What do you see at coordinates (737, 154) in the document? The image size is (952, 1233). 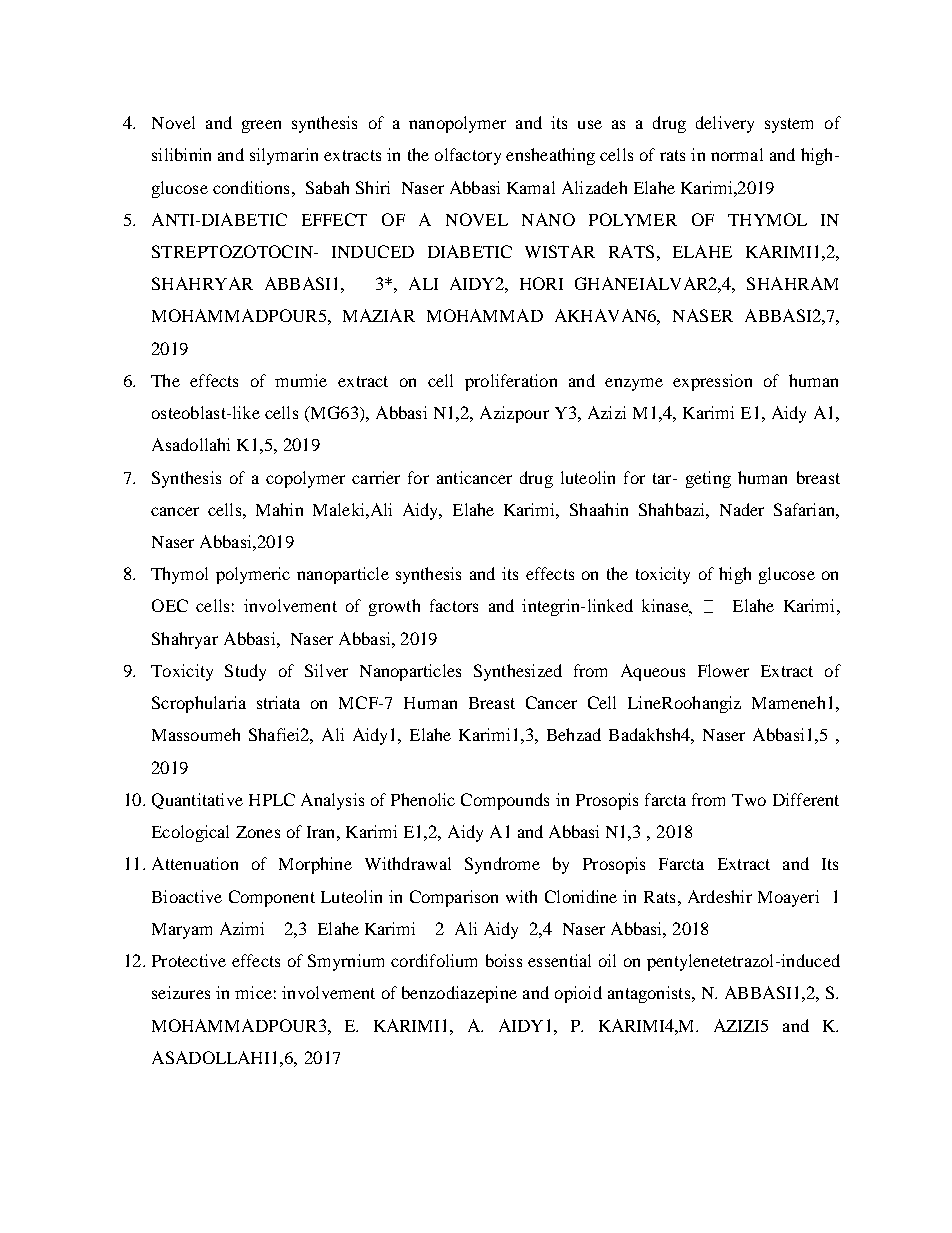 I see `normal` at bounding box center [737, 154].
